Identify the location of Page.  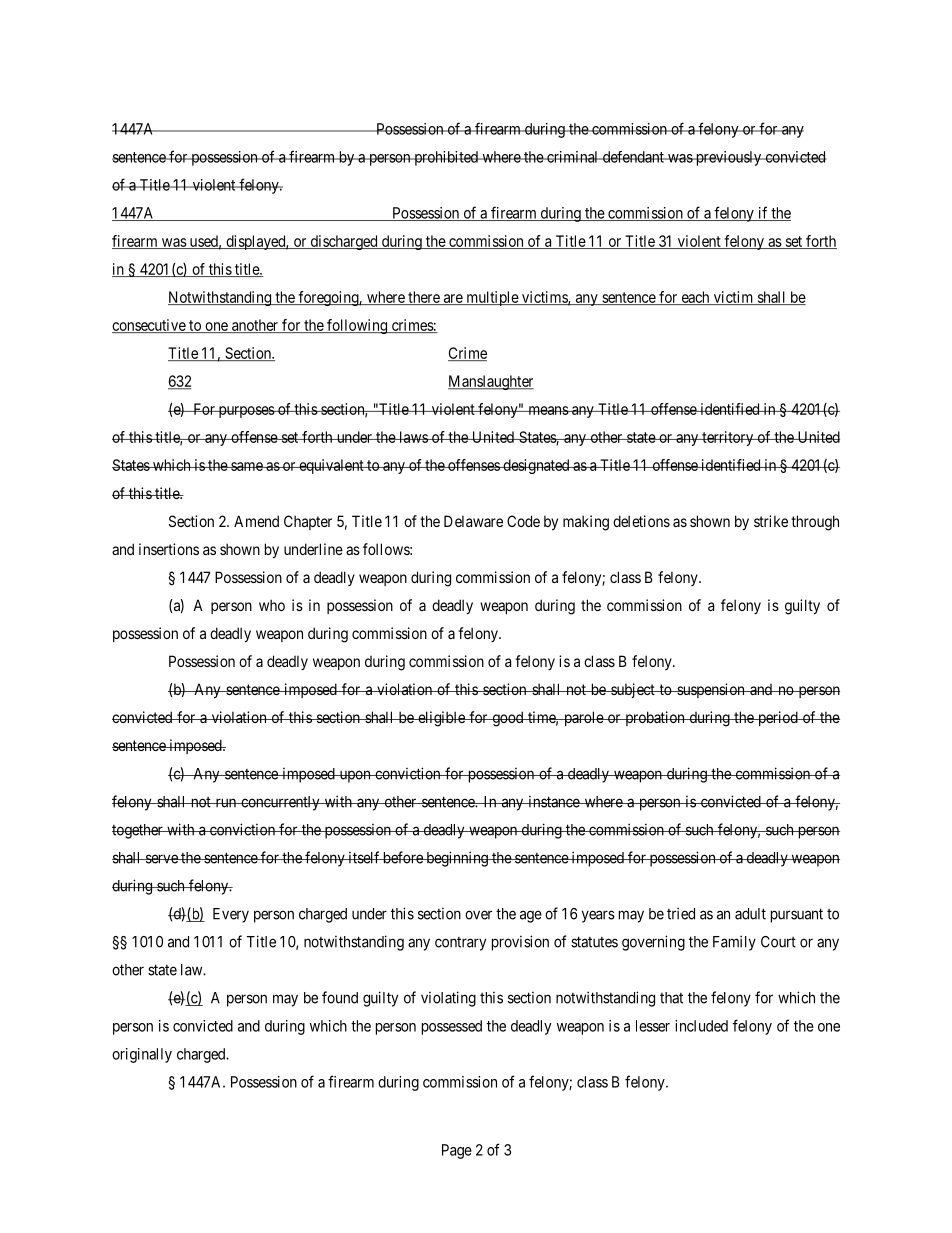
(457, 1151).
